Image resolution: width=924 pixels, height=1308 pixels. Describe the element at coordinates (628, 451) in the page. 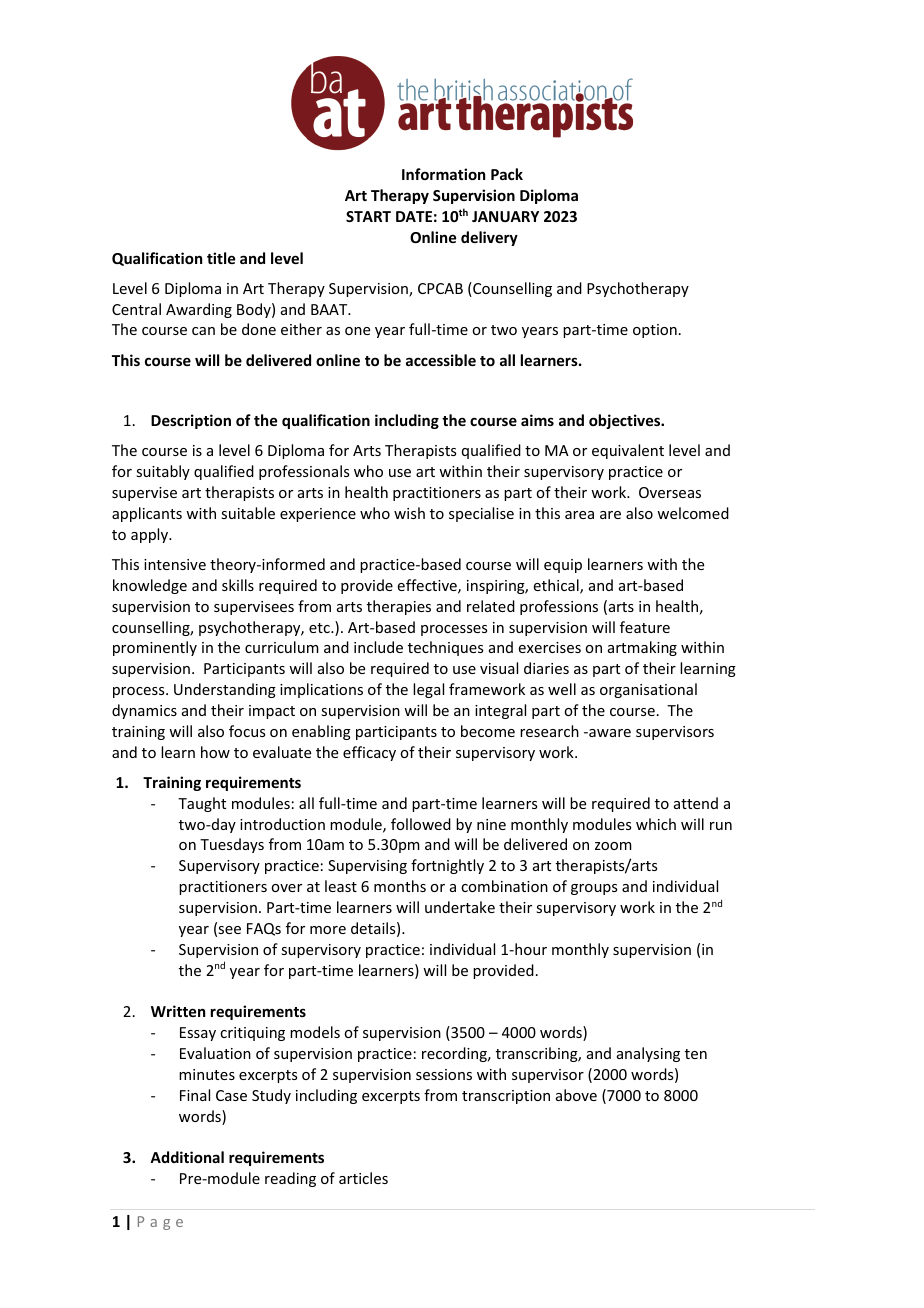

I see `equivalent` at that location.
